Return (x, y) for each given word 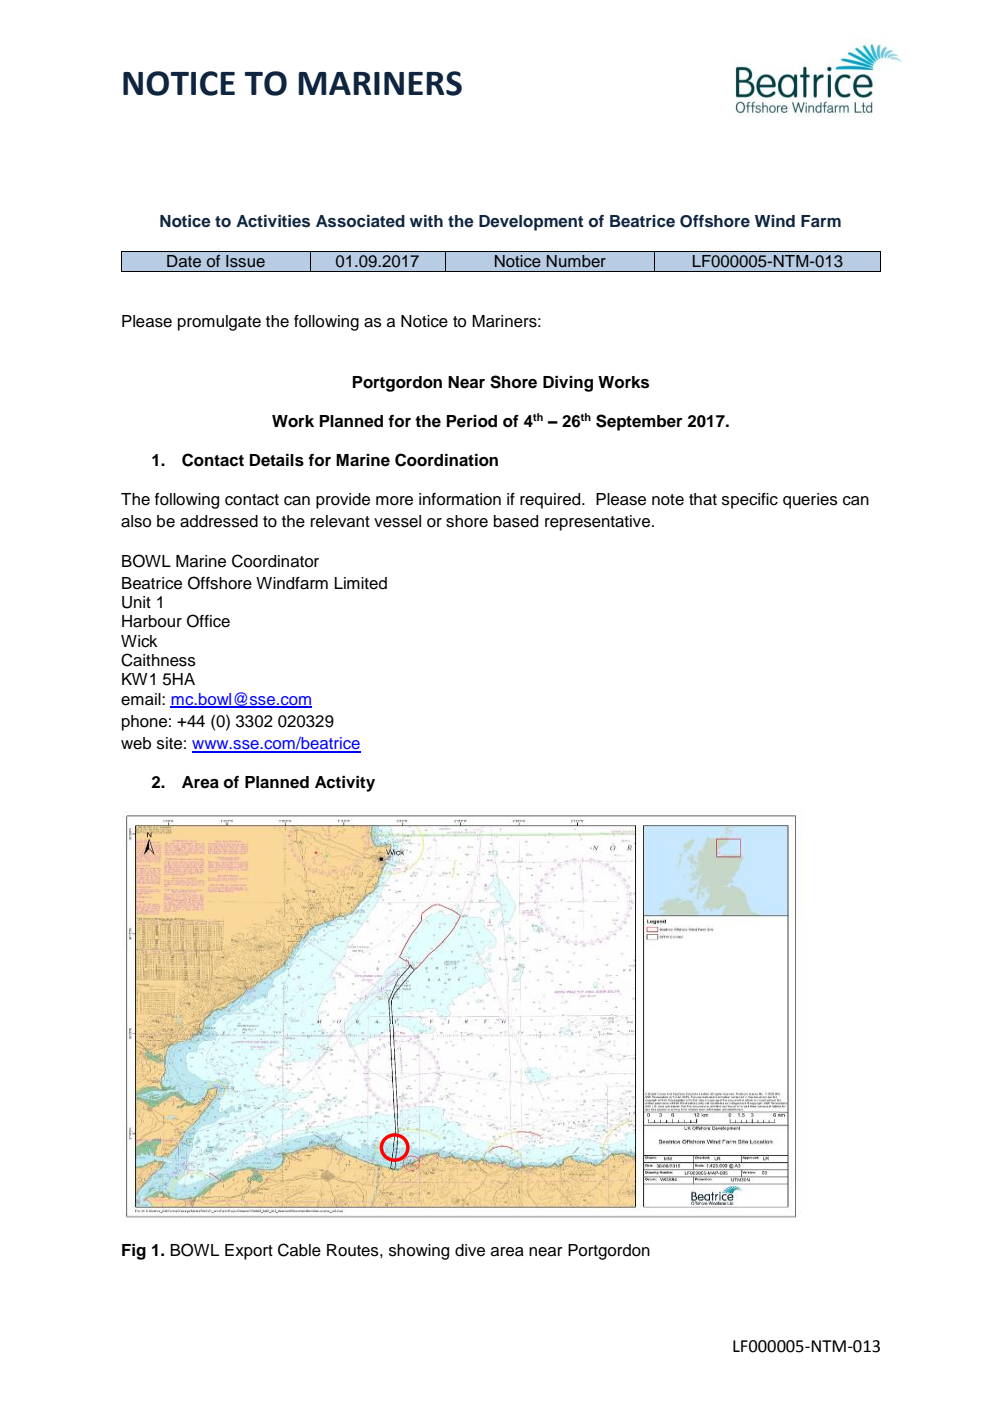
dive (470, 1250)
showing (419, 1252)
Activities (273, 221)
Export (249, 1252)
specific (750, 501)
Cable (299, 1250)
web (136, 743)
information (460, 499)
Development (531, 223)
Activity (345, 784)
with (426, 221)
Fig (134, 1252)
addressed (219, 521)
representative (599, 523)
